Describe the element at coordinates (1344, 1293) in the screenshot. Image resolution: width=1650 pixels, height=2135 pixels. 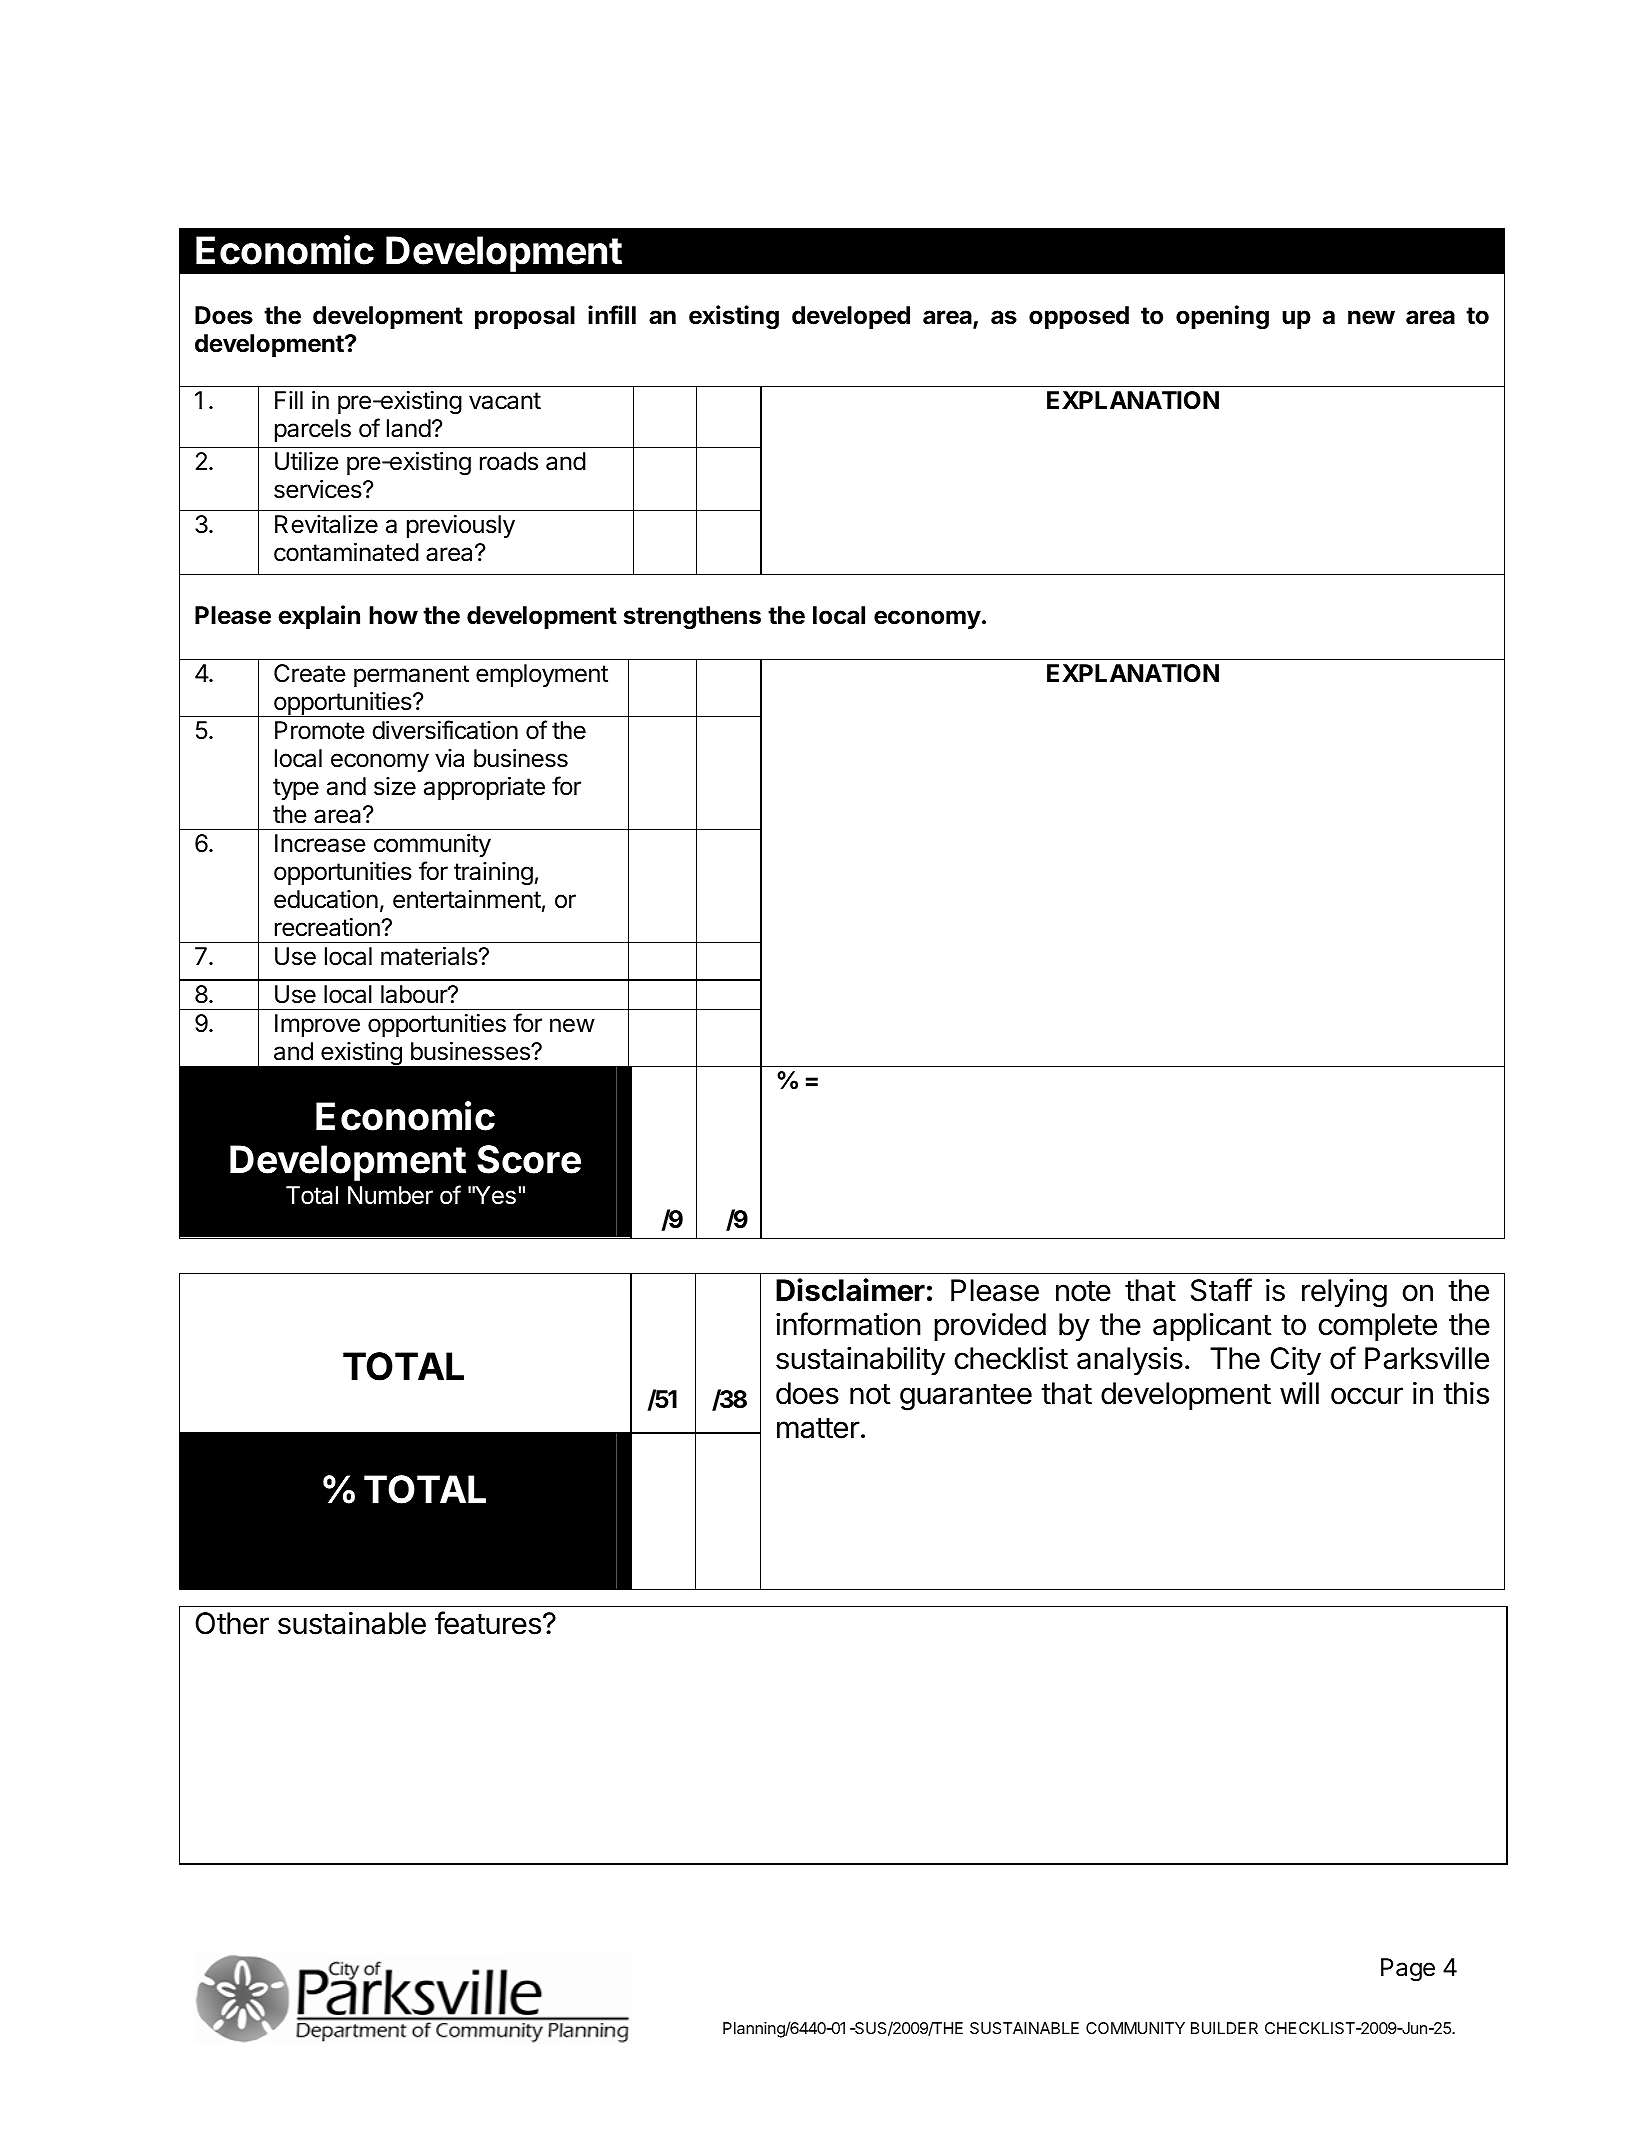
I see `relying` at that location.
